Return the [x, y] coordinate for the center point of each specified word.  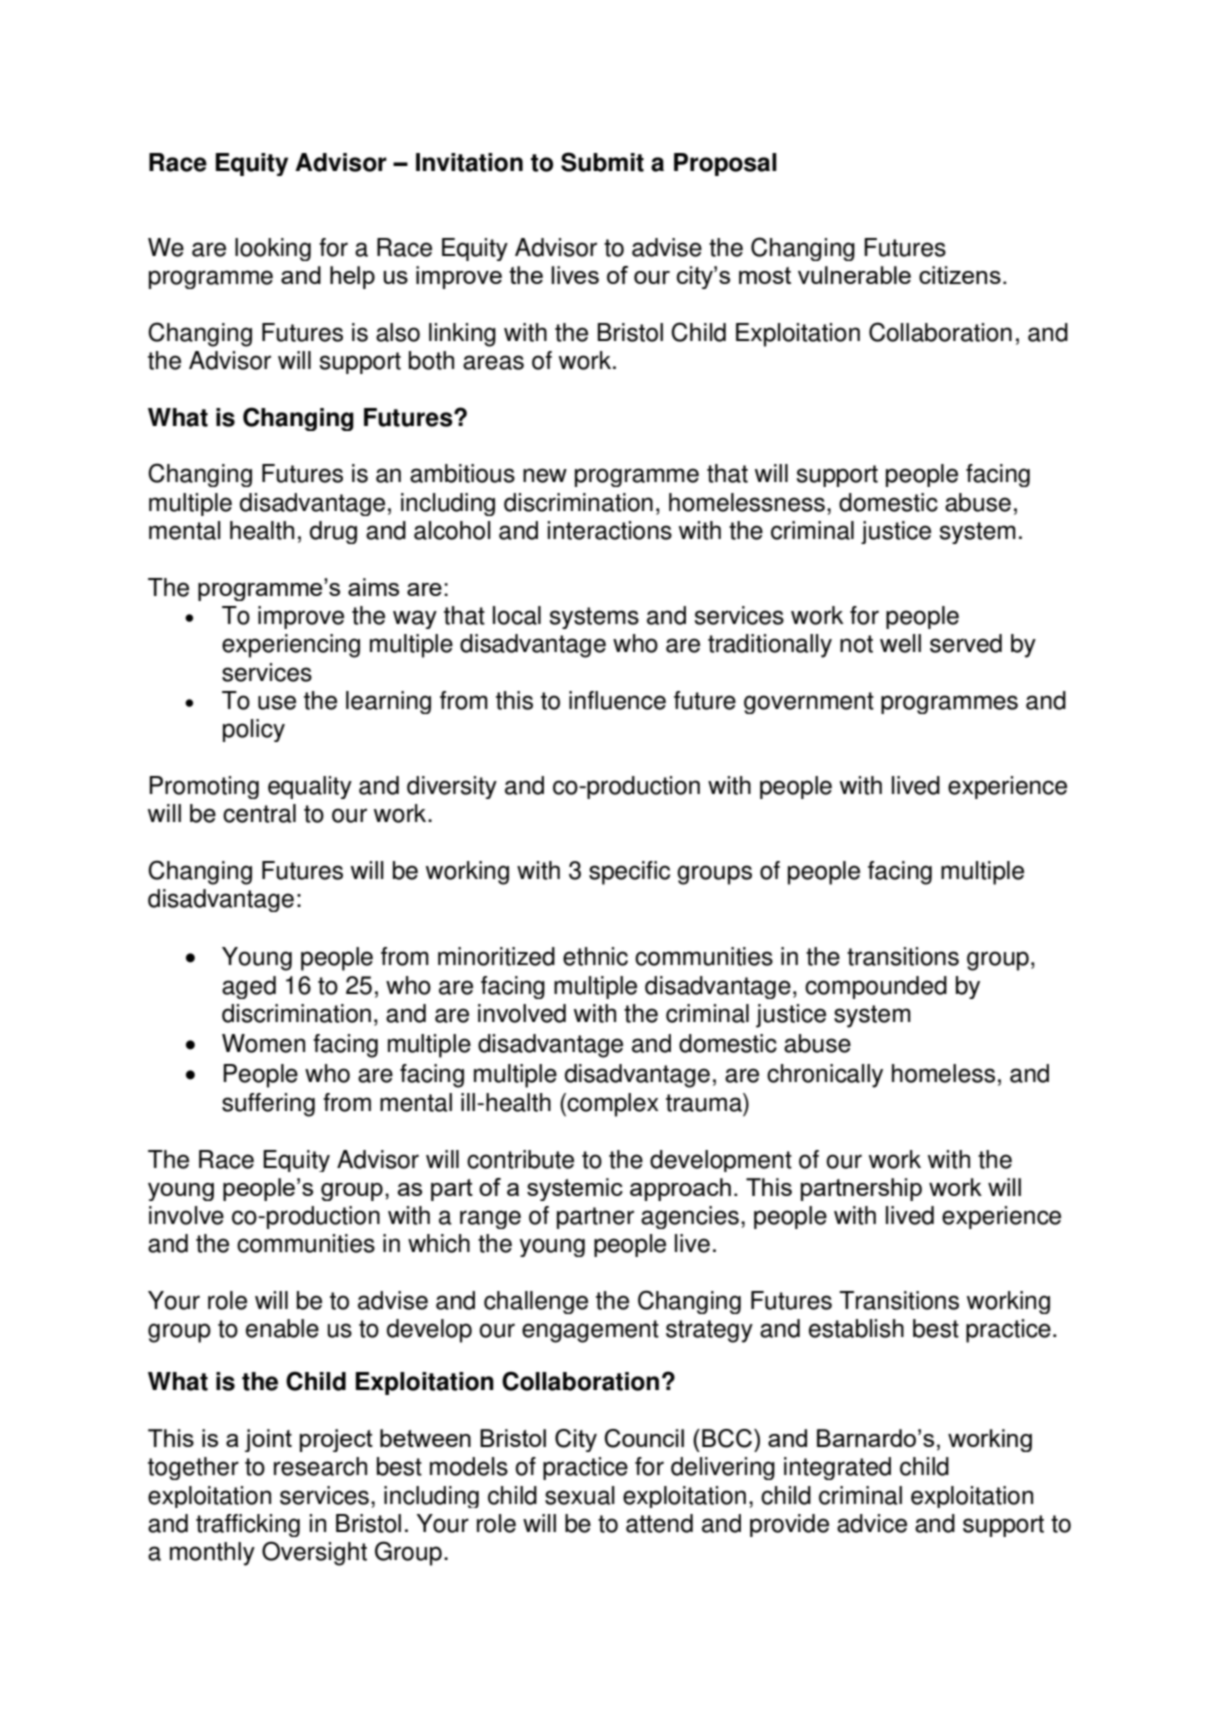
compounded [876, 987]
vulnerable [854, 275]
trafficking [248, 1525]
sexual [580, 1495]
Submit [602, 162]
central [259, 813]
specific [629, 873]
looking [273, 249]
